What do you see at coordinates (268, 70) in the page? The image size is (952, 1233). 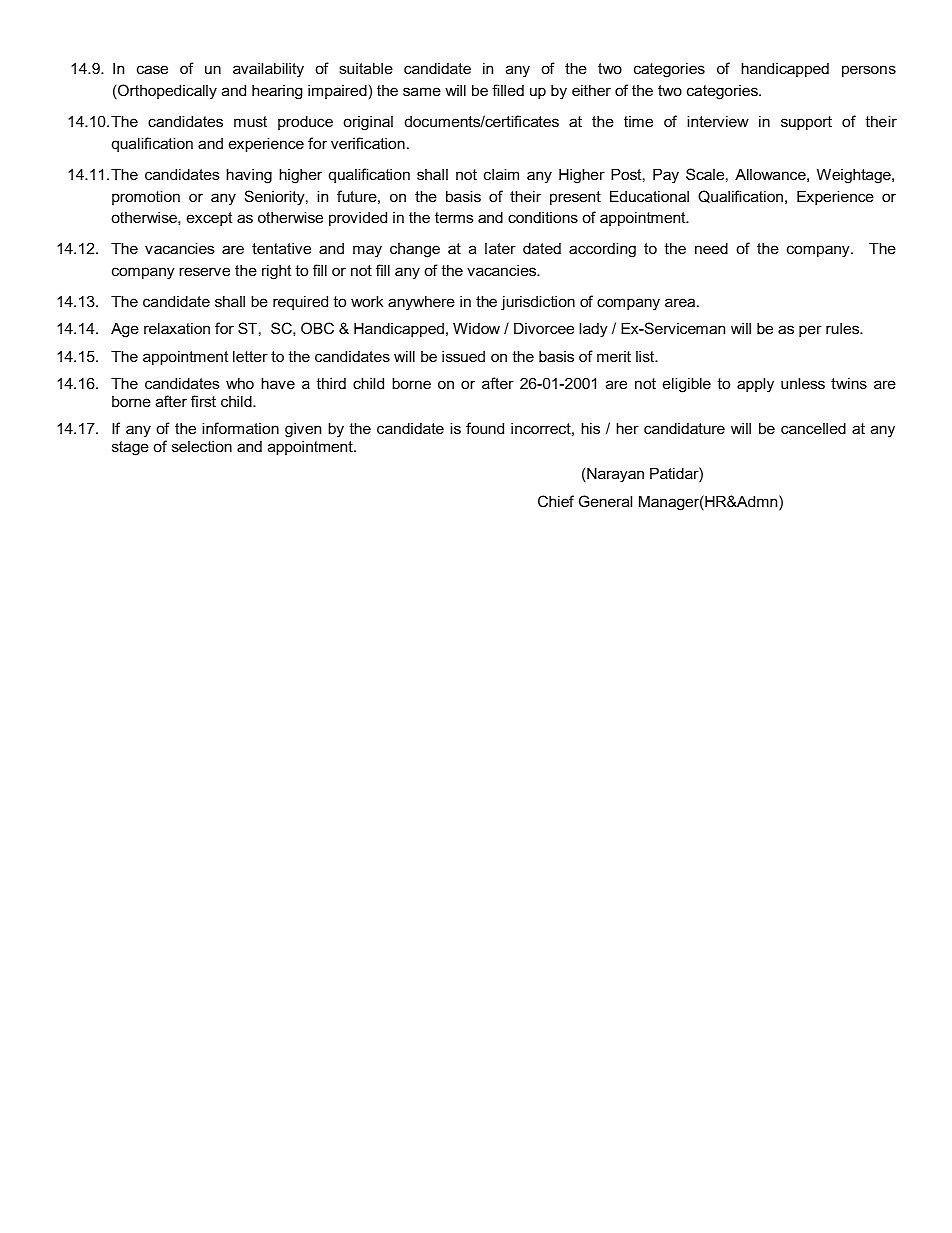 I see `availability` at bounding box center [268, 70].
